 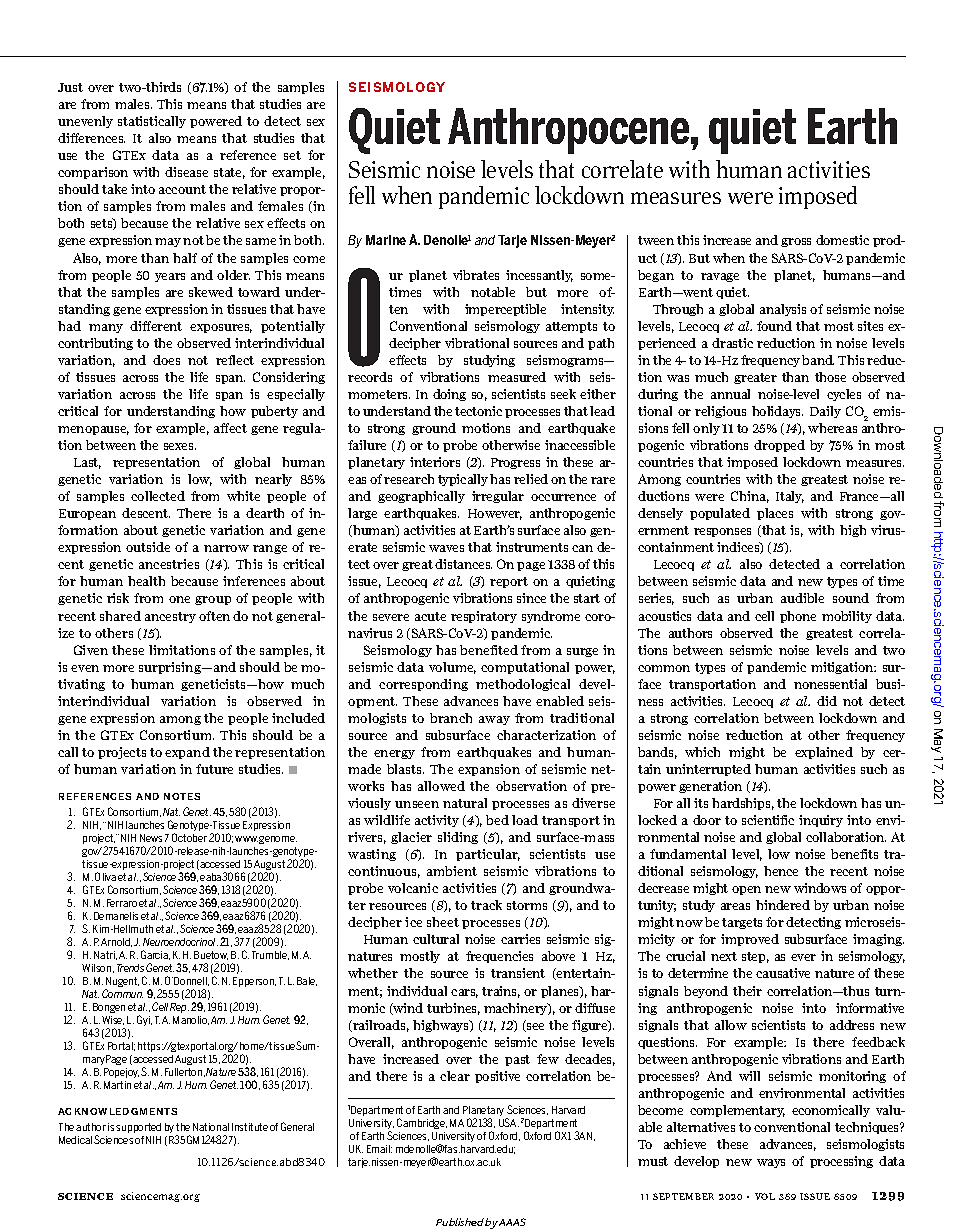 I want to click on Ferraro, so click(x=122, y=903).
